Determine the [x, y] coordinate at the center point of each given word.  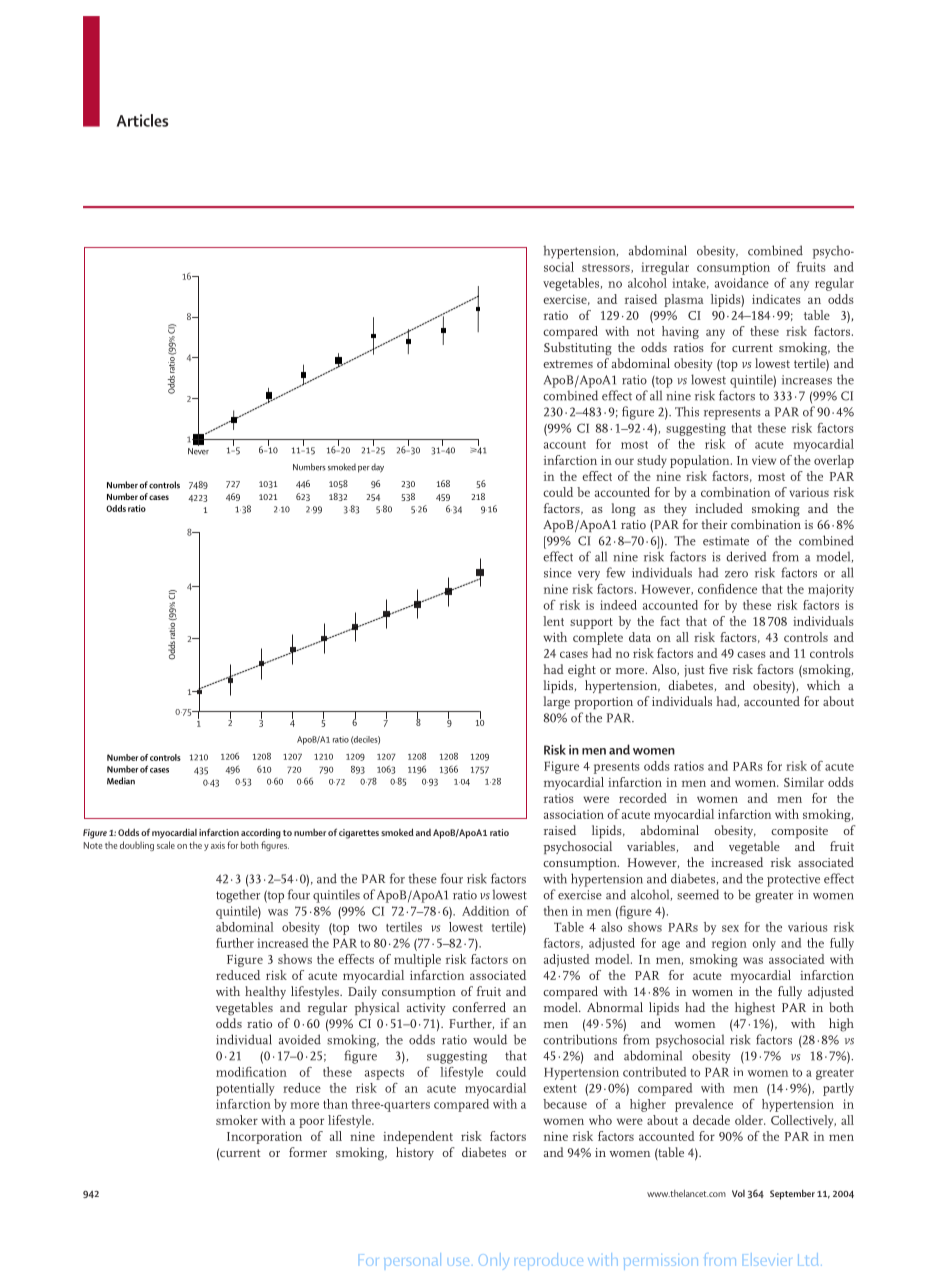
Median [121, 781]
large [556, 703]
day [377, 468]
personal [412, 1259]
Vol [738, 1193]
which [823, 685]
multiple [417, 960]
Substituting [578, 349]
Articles [142, 120]
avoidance [742, 283]
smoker [237, 1120]
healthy [265, 992]
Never [198, 451]
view [764, 460]
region [729, 944]
